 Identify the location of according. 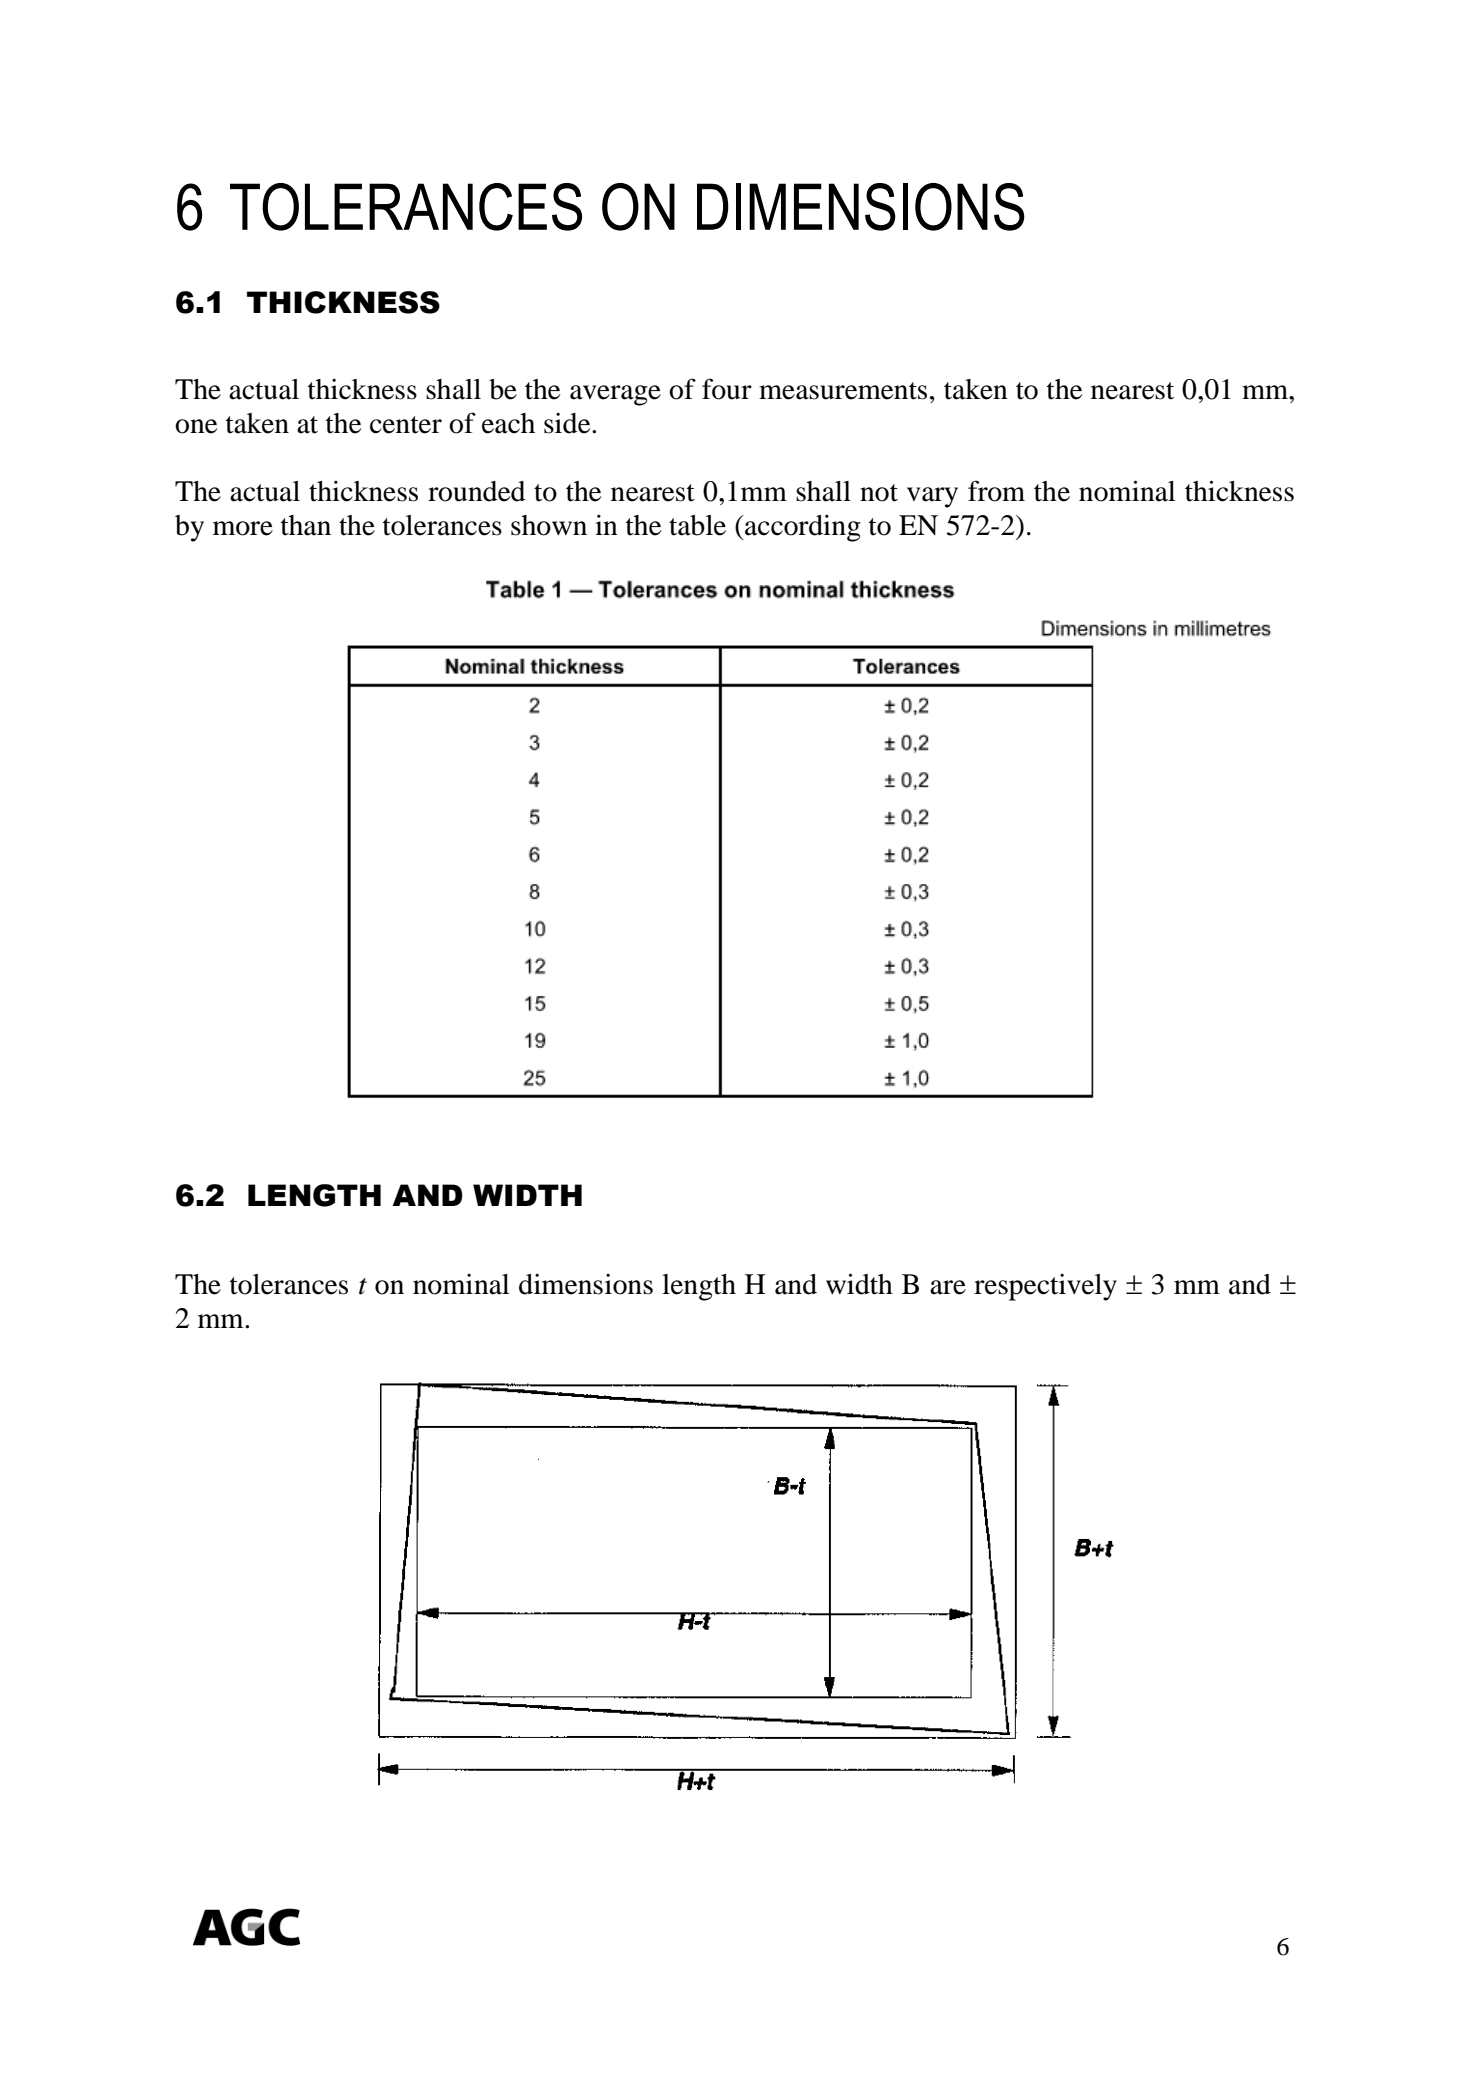
(802, 528).
